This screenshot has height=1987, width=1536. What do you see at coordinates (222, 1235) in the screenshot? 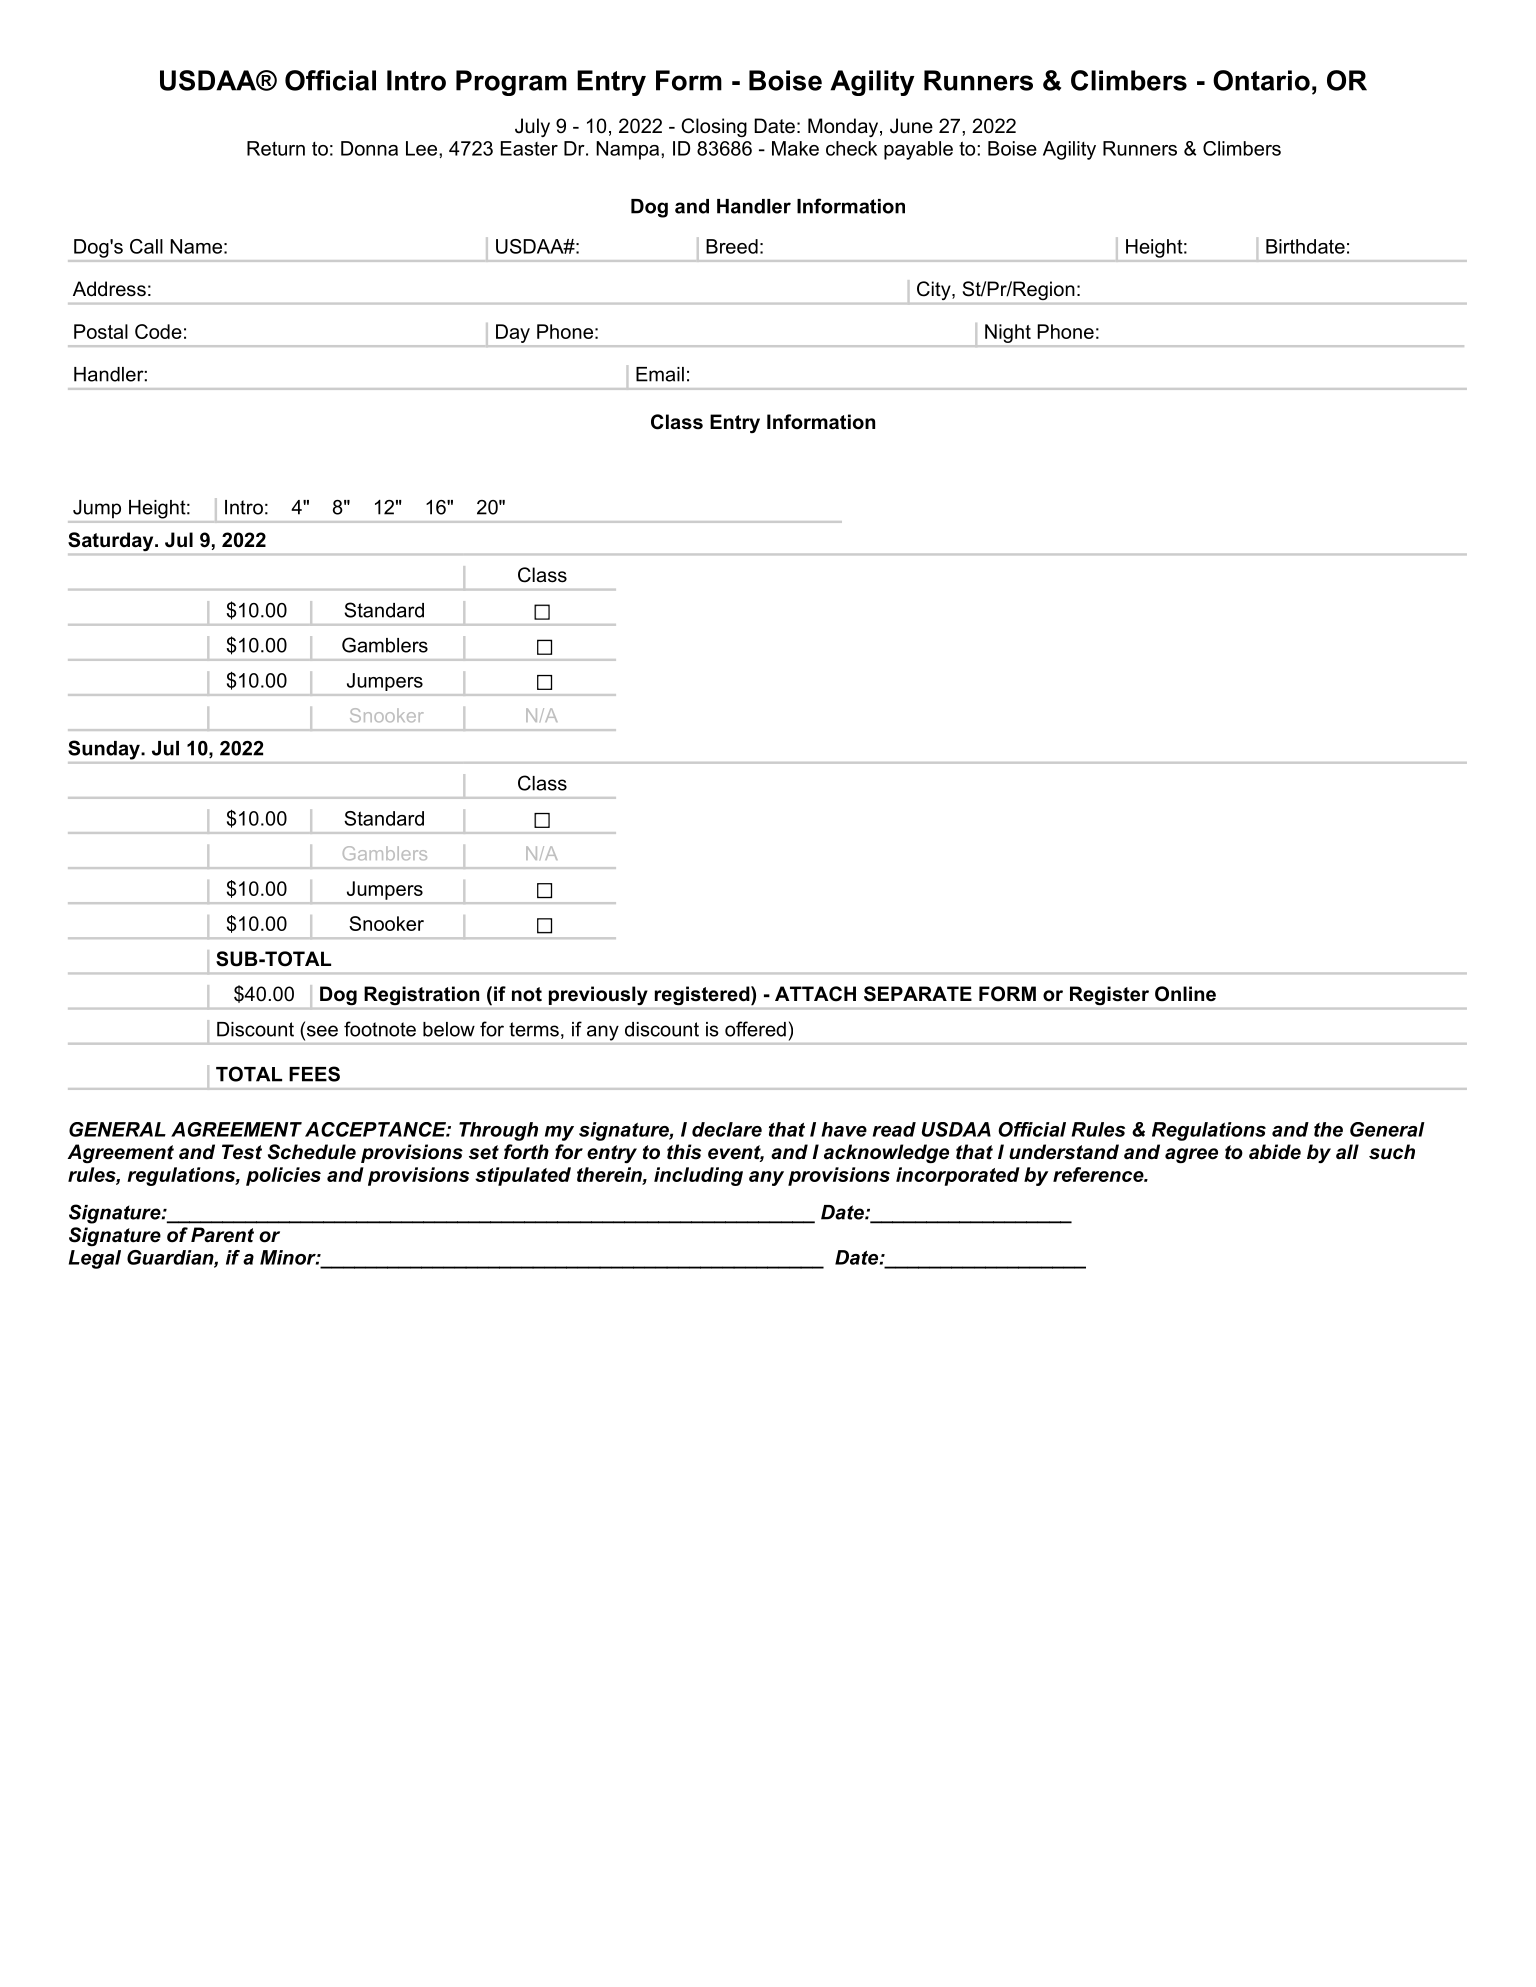
I see `Parent` at bounding box center [222, 1235].
